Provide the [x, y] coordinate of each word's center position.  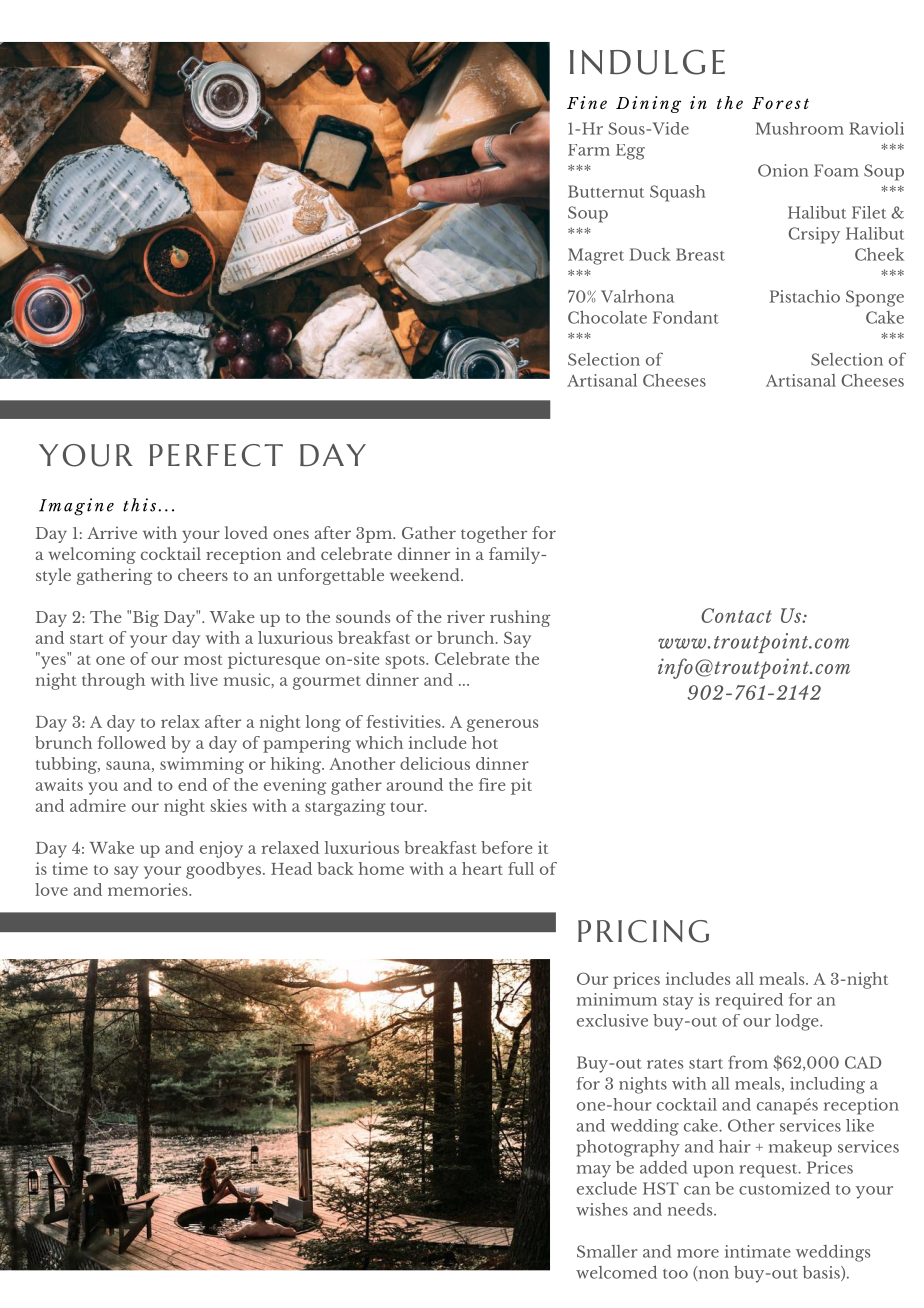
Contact [736, 615]
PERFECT [216, 455]
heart [482, 868]
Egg [630, 152]
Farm [589, 150]
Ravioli [876, 128]
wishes [602, 1209]
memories [149, 889]
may [594, 1171]
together [494, 534]
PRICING [643, 931]
